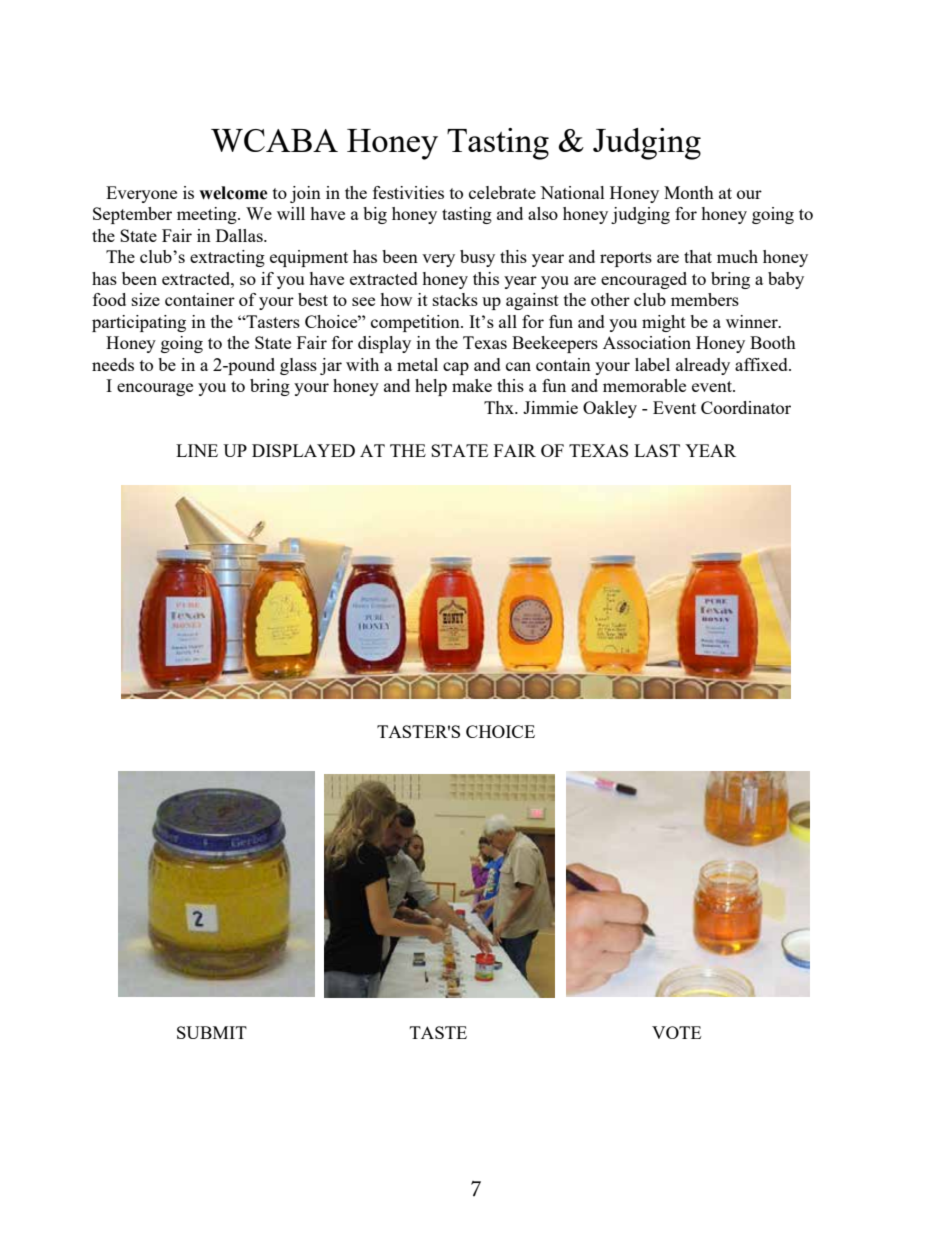 The width and height of the page is (952, 1233). What do you see at coordinates (676, 1032) in the page?
I see `VOTE` at bounding box center [676, 1032].
